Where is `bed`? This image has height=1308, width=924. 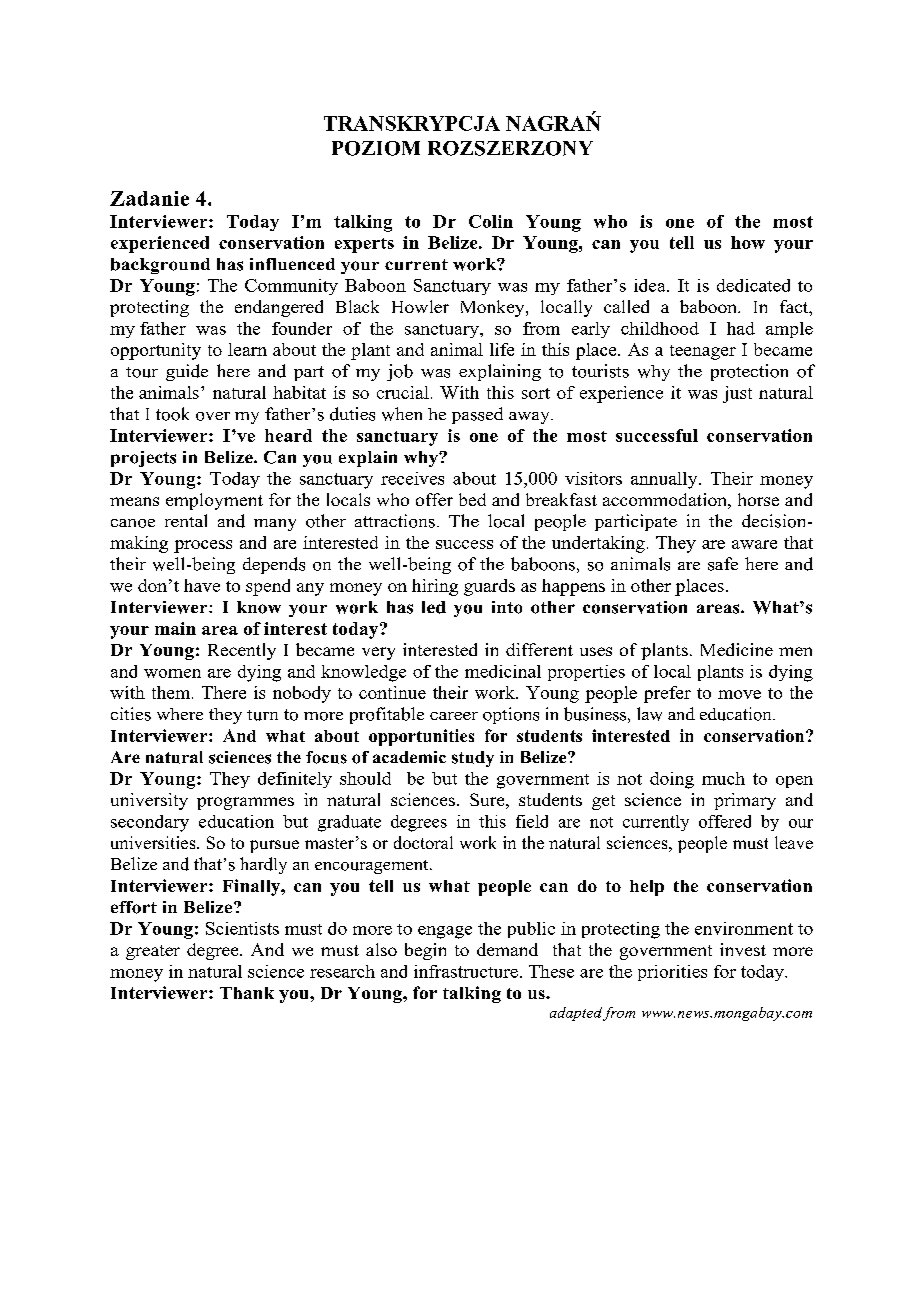 bed is located at coordinates (472, 499).
